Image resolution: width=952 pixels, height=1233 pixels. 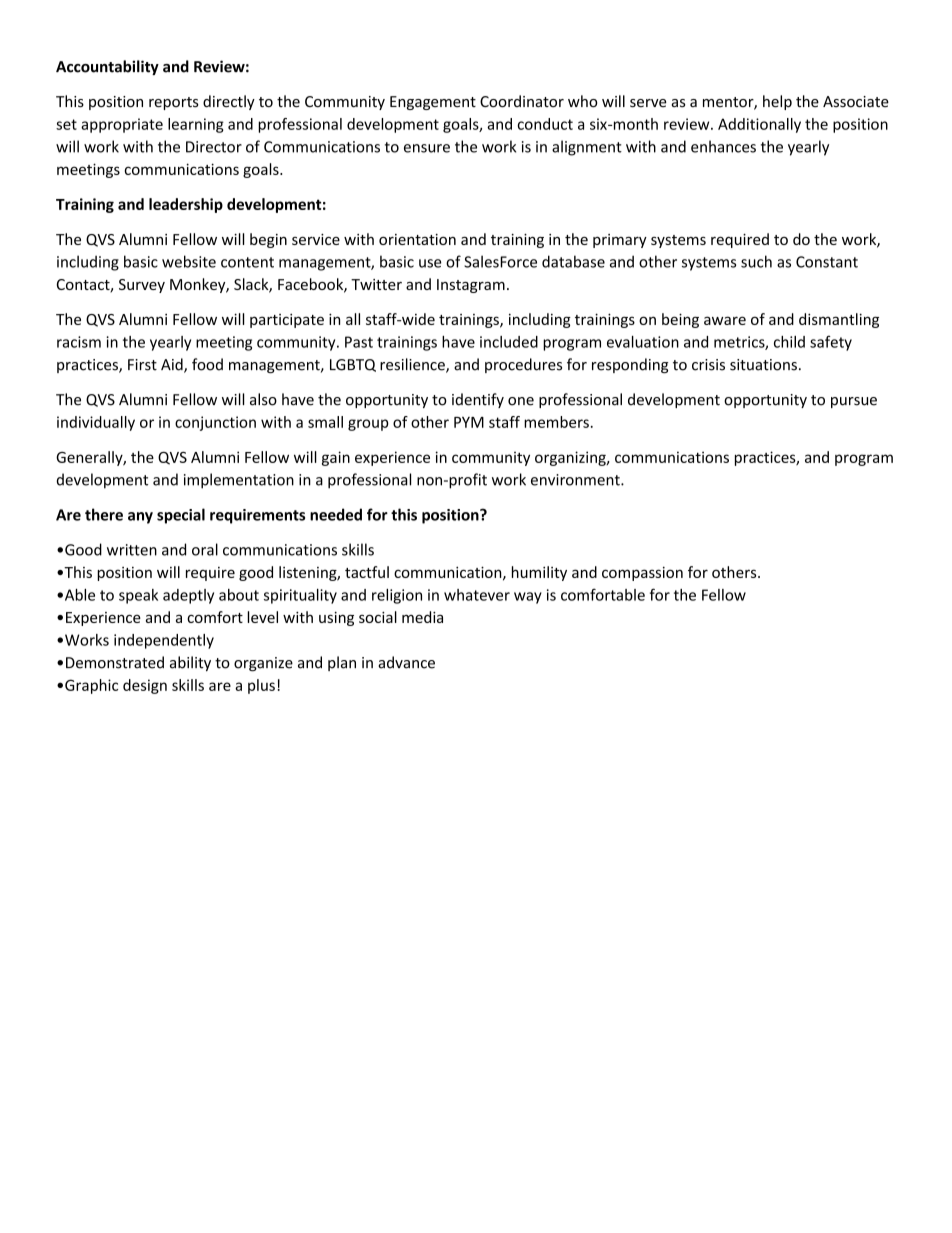 I want to click on Engagement, so click(x=433, y=103).
